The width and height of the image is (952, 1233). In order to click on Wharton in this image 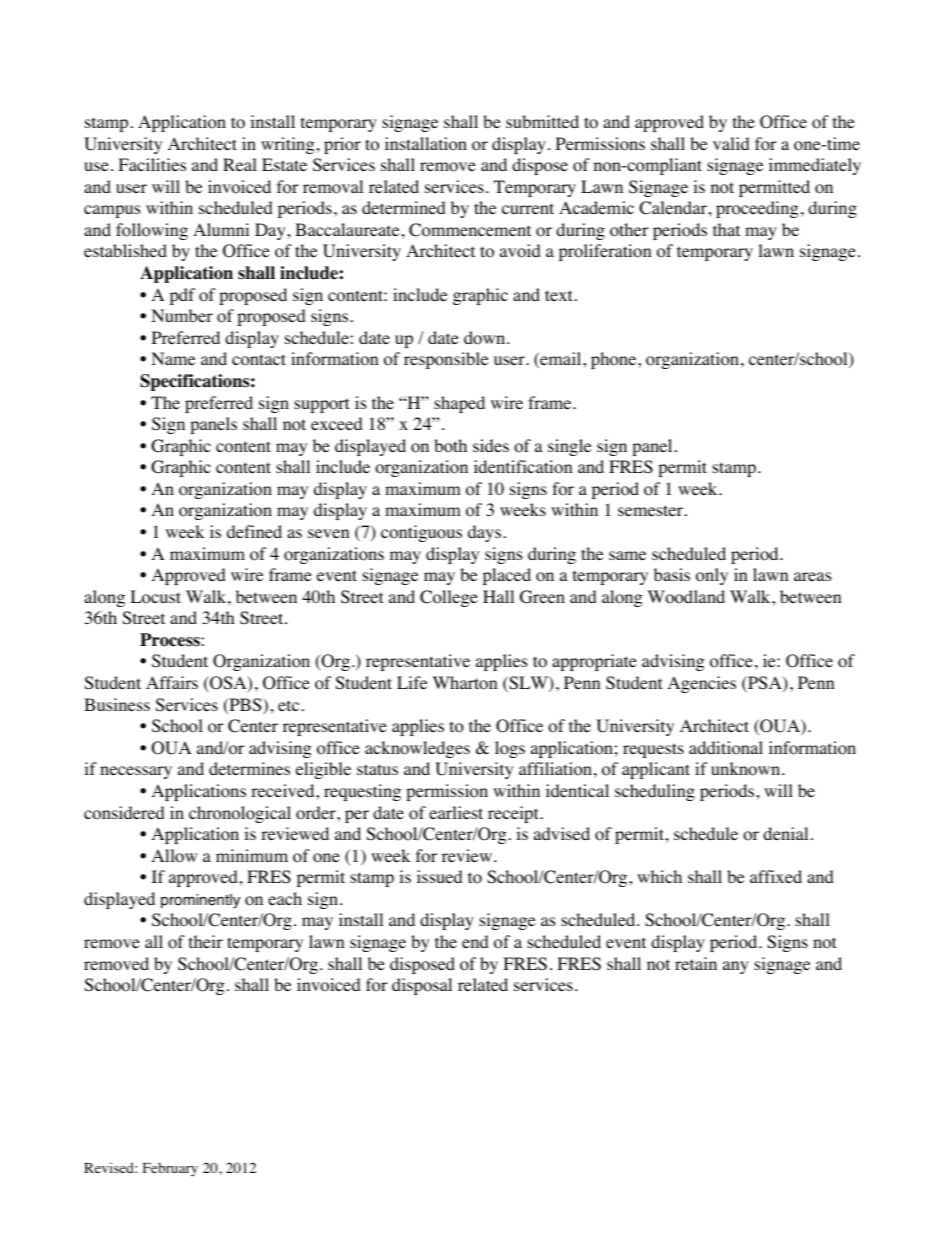, I will do `click(465, 683)`.
